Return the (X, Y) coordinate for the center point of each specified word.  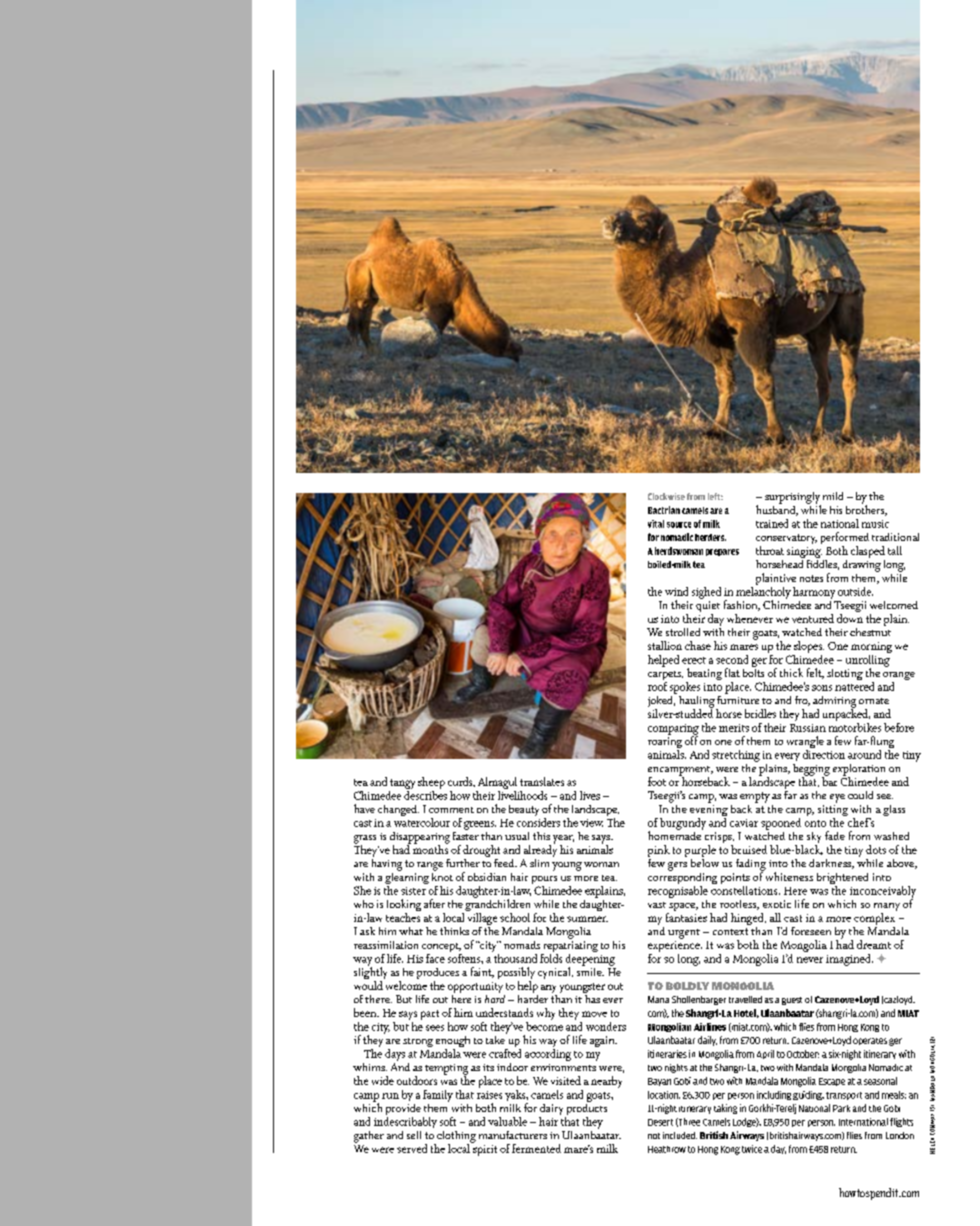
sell (414, 1135)
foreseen (811, 931)
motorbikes (855, 726)
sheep (431, 784)
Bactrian (664, 510)
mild (833, 496)
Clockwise (666, 496)
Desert (660, 1122)
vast (657, 905)
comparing (673, 730)
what (411, 931)
